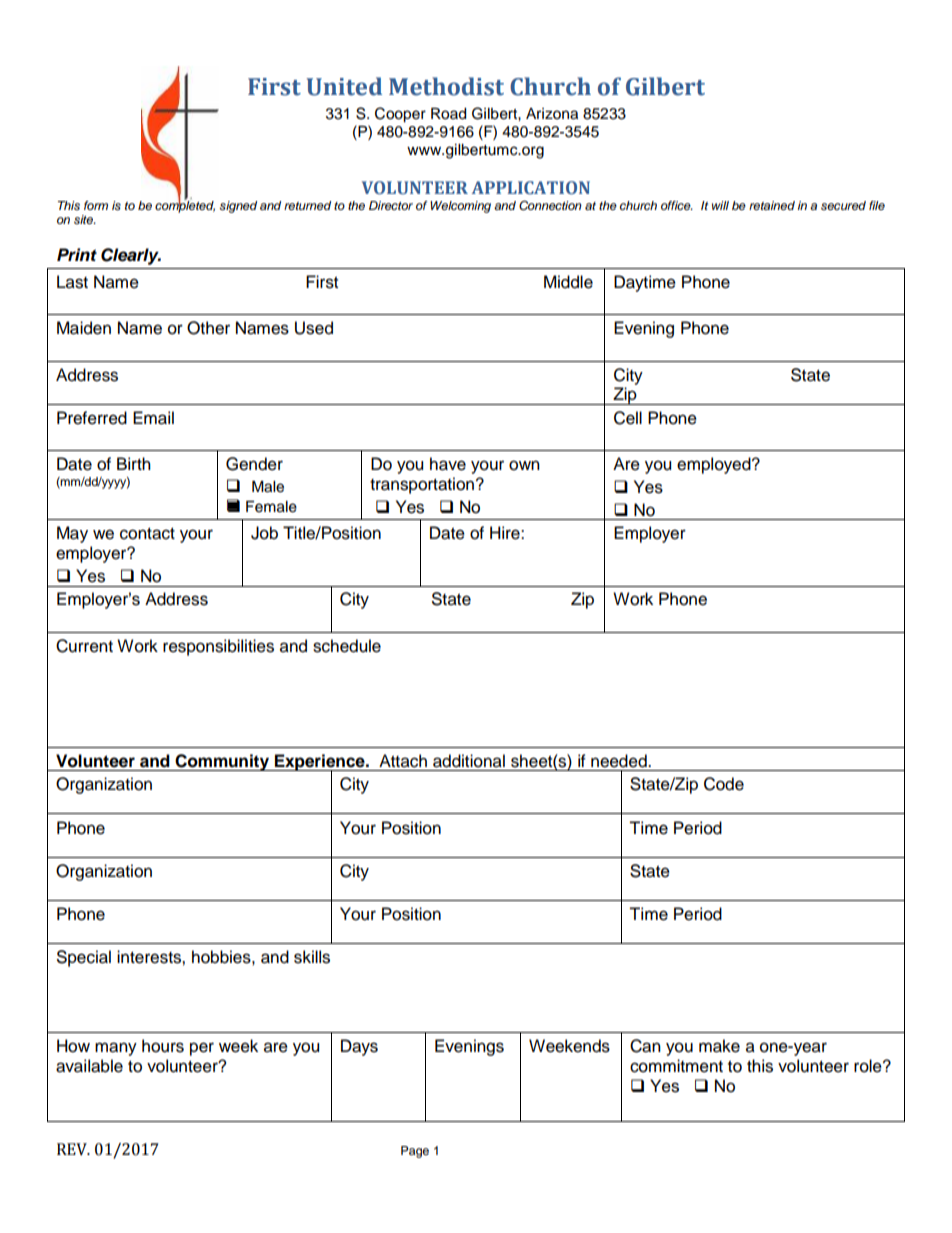  Describe the element at coordinates (163, 1046) in the screenshot. I see `hours` at that location.
